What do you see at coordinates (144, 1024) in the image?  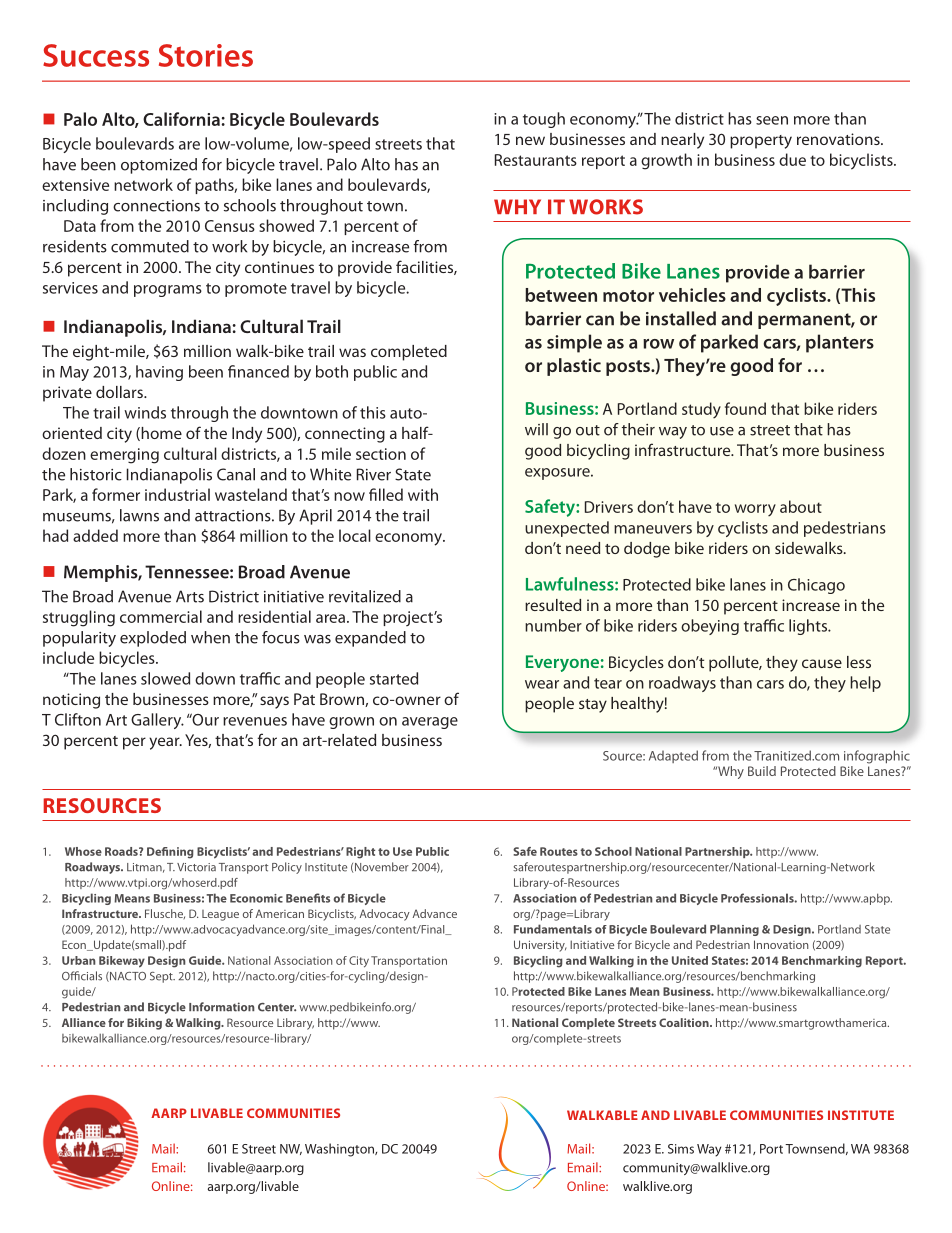 I see `Biking` at bounding box center [144, 1024].
